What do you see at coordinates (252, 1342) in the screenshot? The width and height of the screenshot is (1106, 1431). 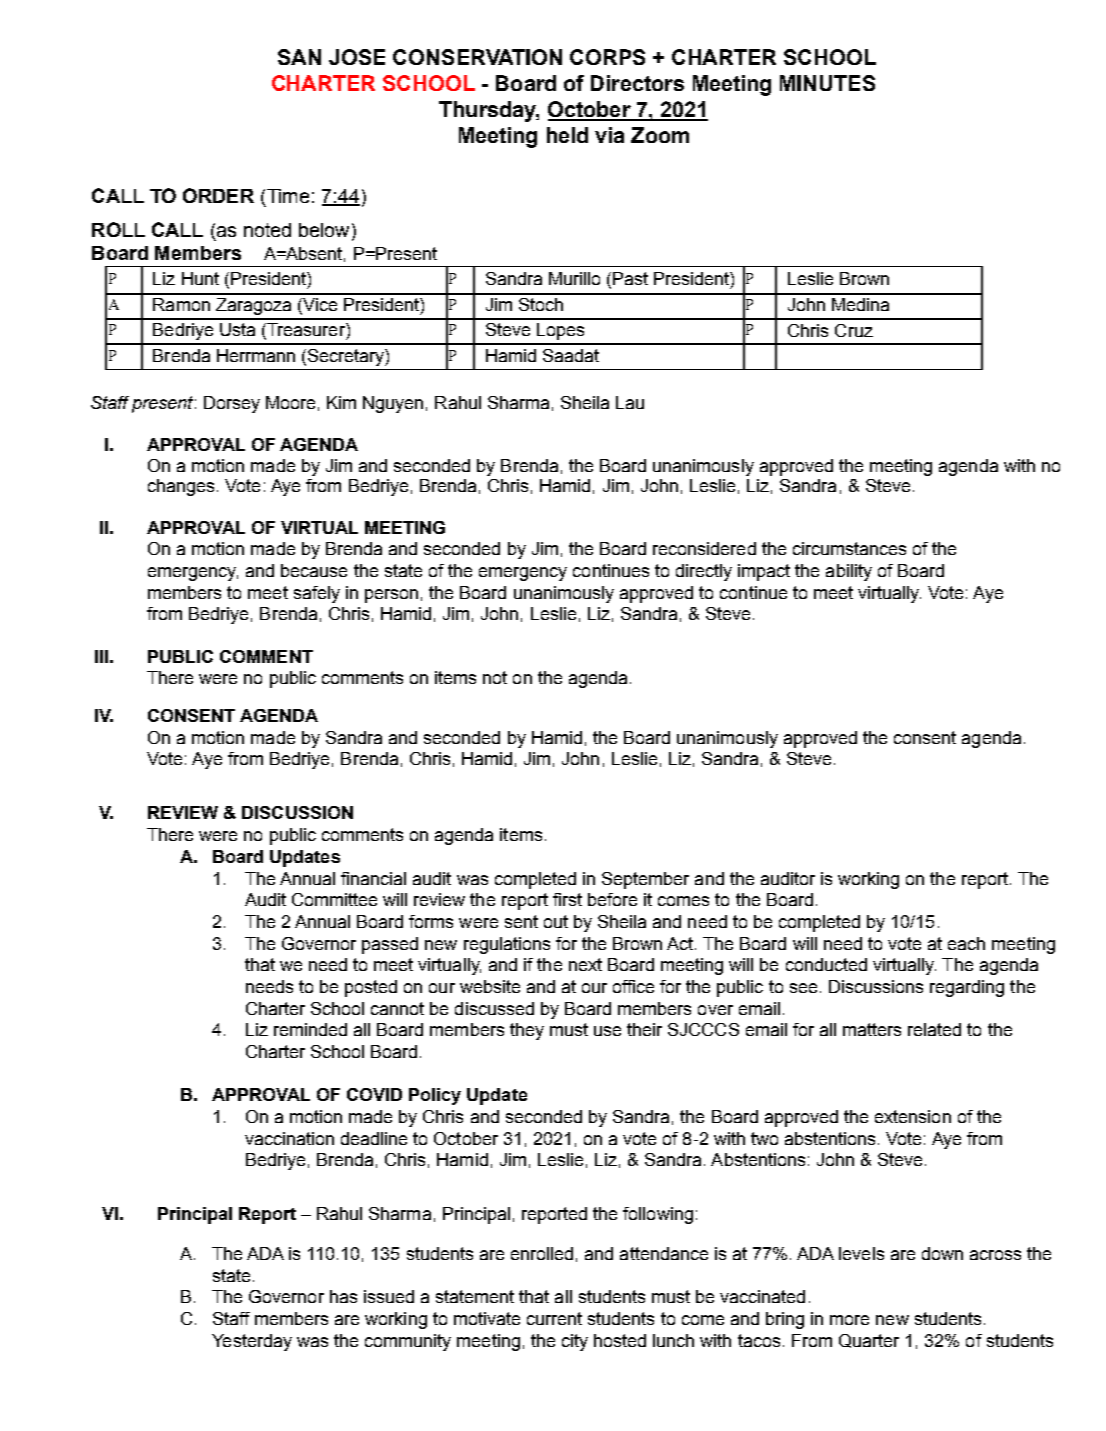 I see `Yesterday` at bounding box center [252, 1342].
